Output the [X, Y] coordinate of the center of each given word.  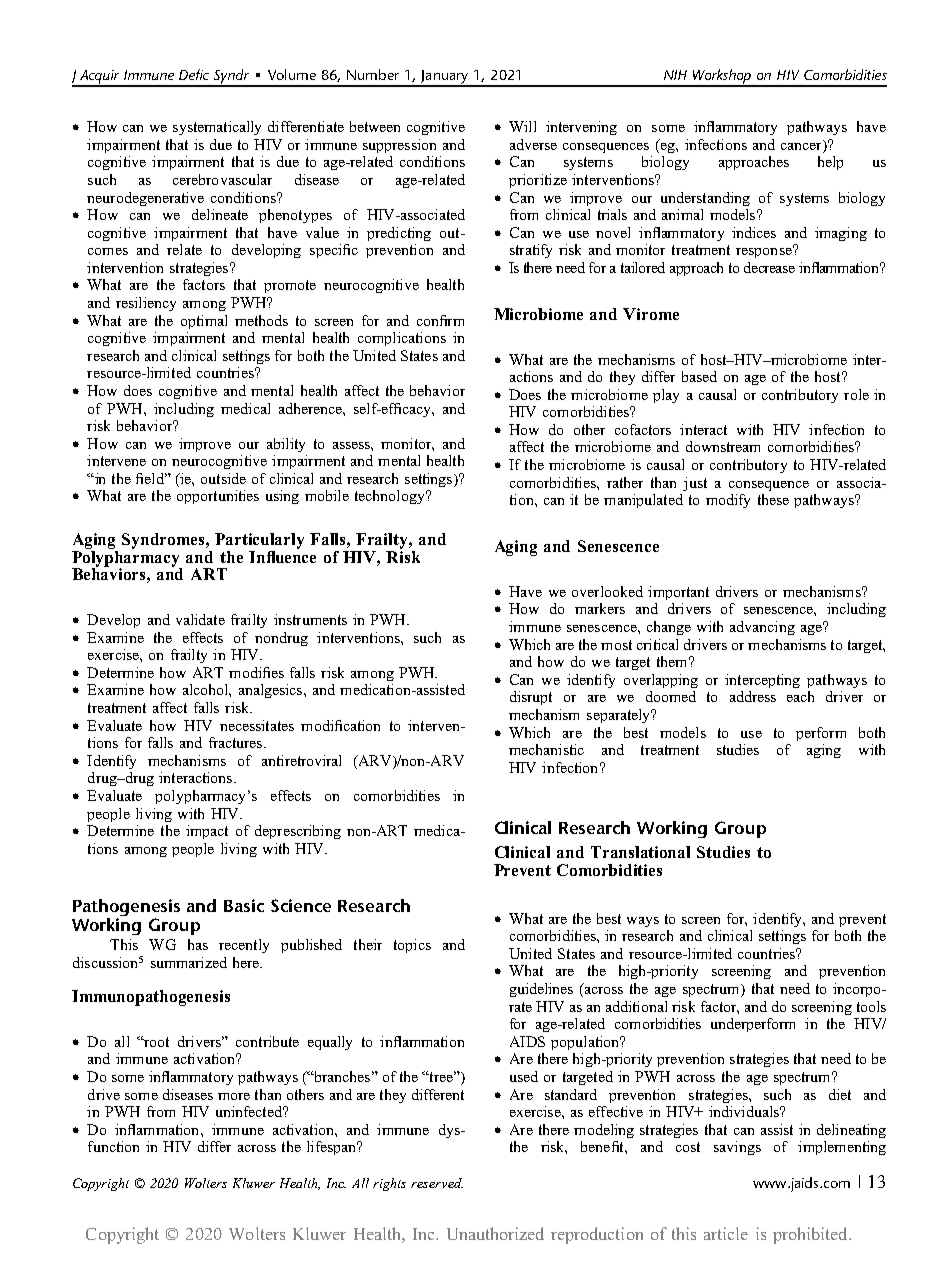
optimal [204, 322]
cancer [802, 145]
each [800, 696]
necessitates [257, 725]
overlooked [607, 591]
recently [244, 946]
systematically [217, 128]
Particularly [259, 541]
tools [871, 1006]
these [773, 499]
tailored [643, 267]
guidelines [541, 990]
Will [522, 126]
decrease [769, 267]
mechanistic [546, 749]
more [234, 1096]
